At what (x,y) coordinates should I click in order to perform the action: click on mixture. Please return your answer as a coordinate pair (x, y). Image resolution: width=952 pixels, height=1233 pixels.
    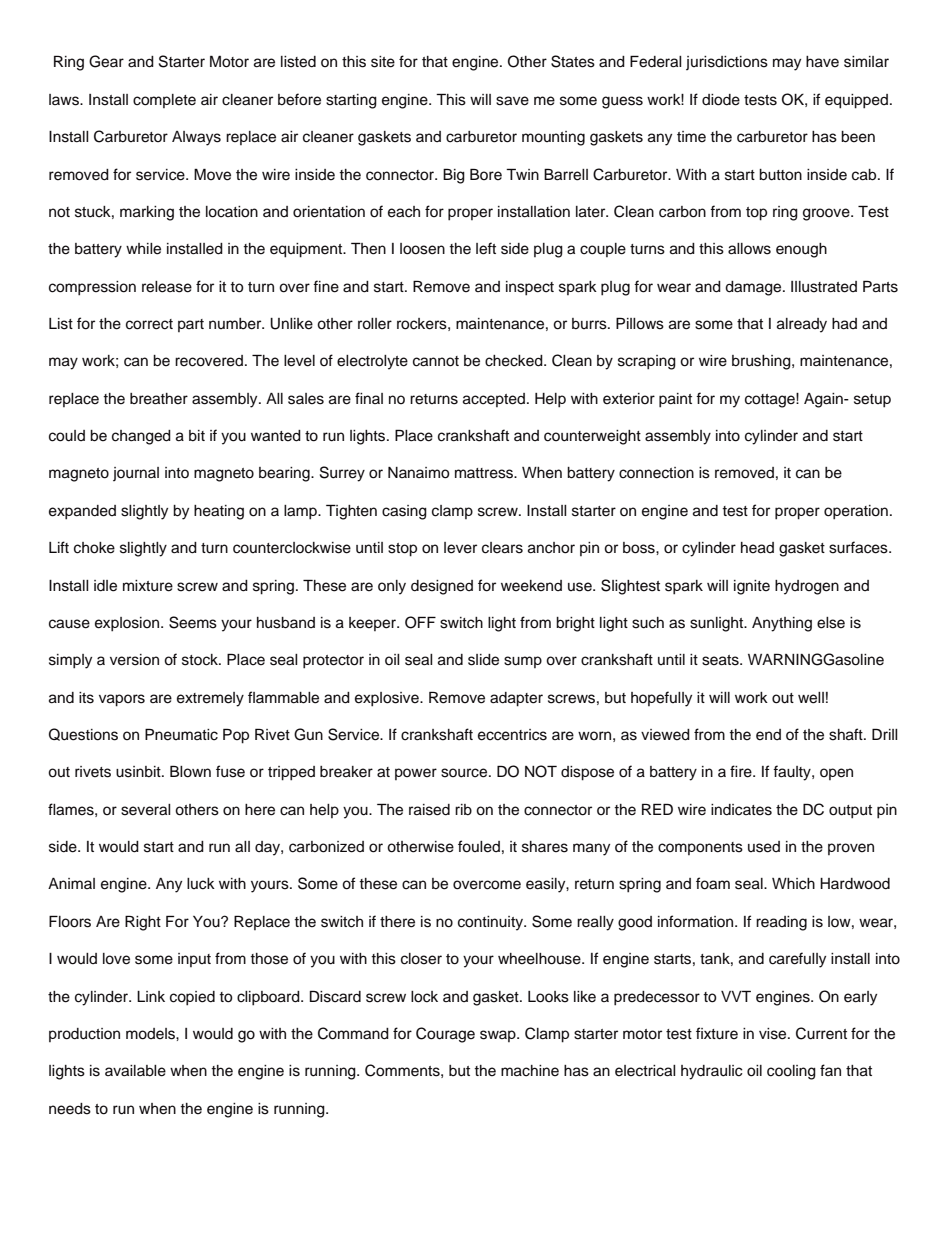
    Looking at the image, I should click on (148, 586).
